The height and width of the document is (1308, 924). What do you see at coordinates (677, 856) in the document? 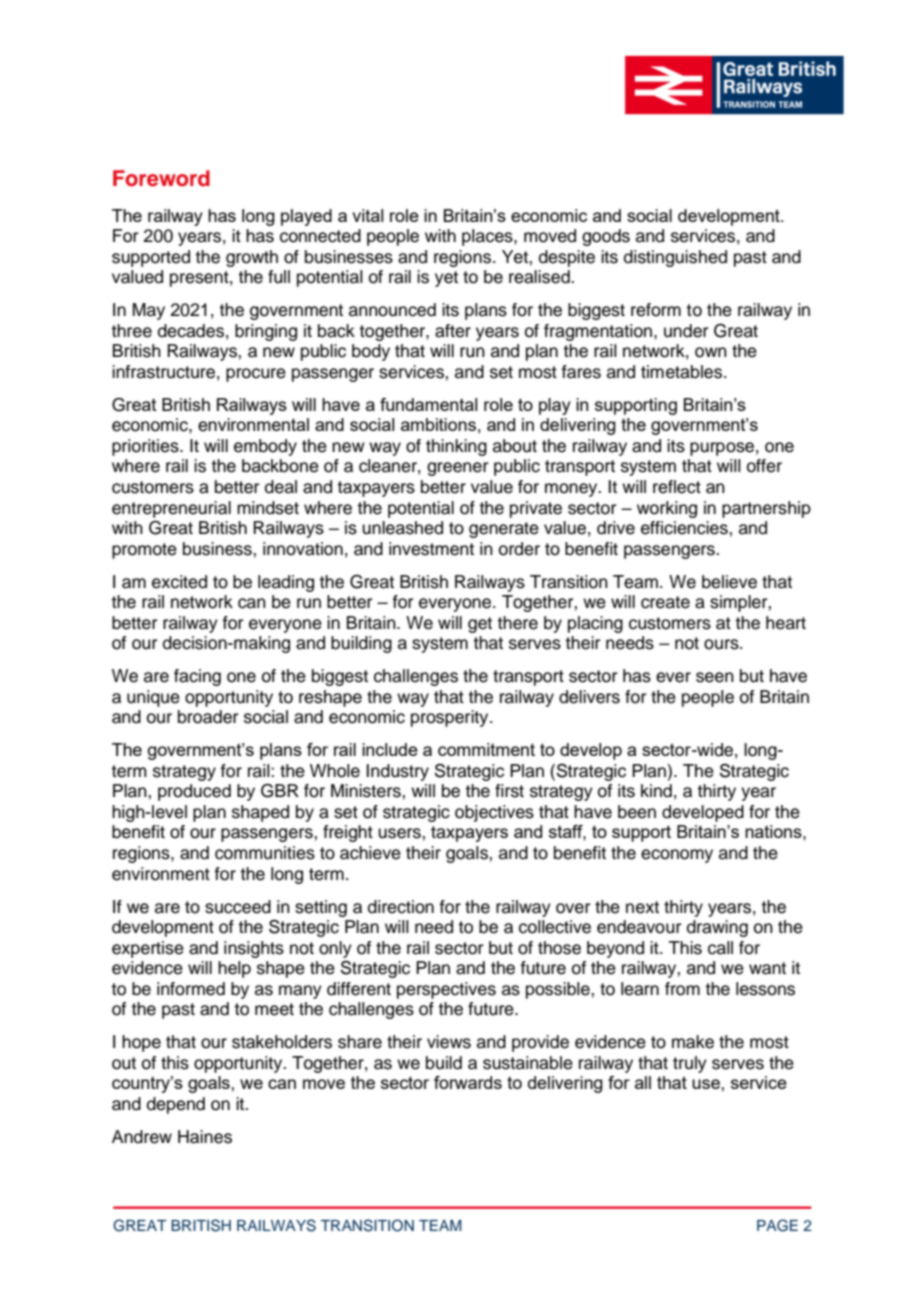
I see `economy` at bounding box center [677, 856].
